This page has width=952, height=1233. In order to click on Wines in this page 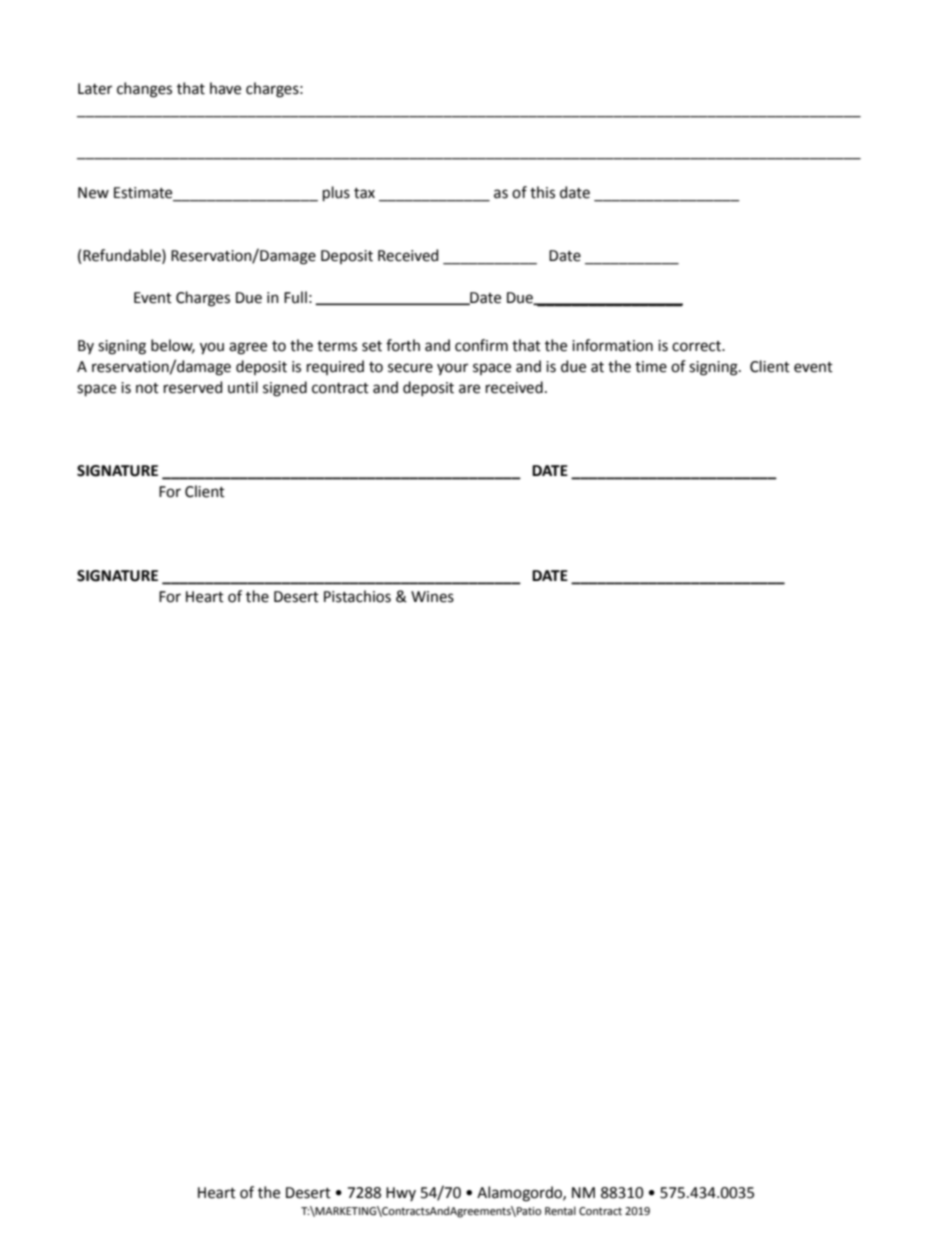, I will do `click(432, 597)`.
